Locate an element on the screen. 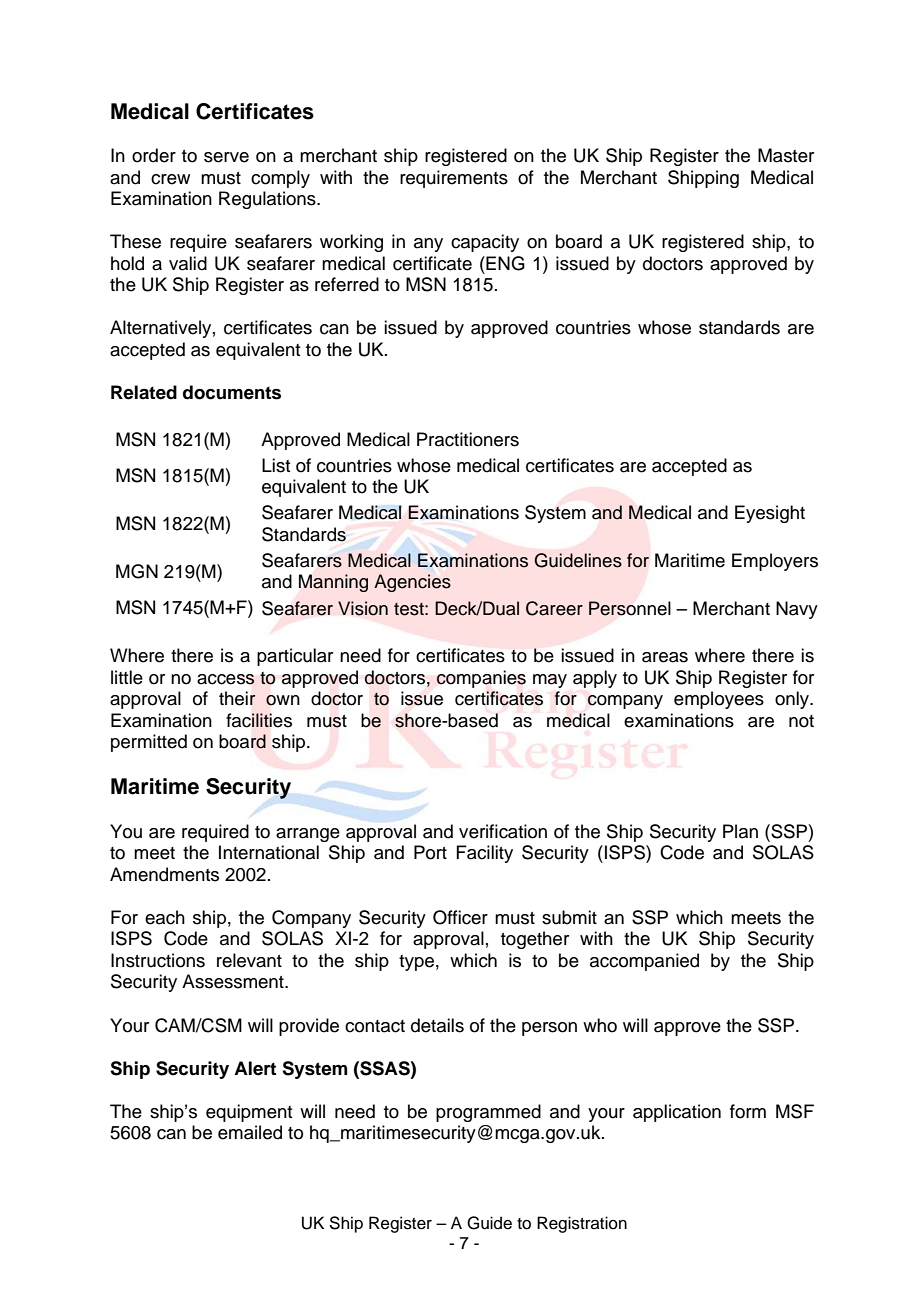  Officer is located at coordinates (460, 917).
